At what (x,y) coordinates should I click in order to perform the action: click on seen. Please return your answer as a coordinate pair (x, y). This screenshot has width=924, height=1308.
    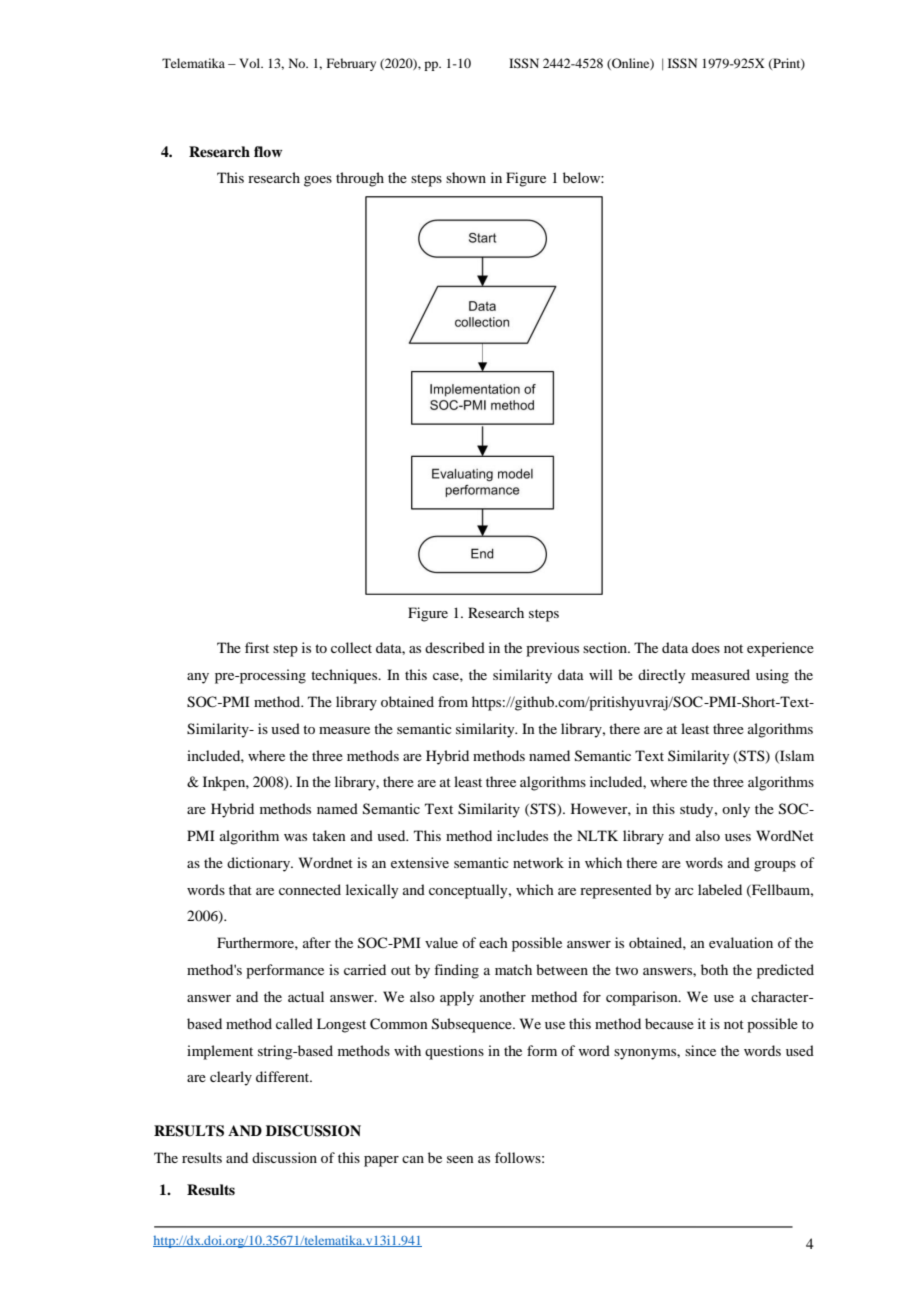
    Looking at the image, I should click on (460, 1159).
